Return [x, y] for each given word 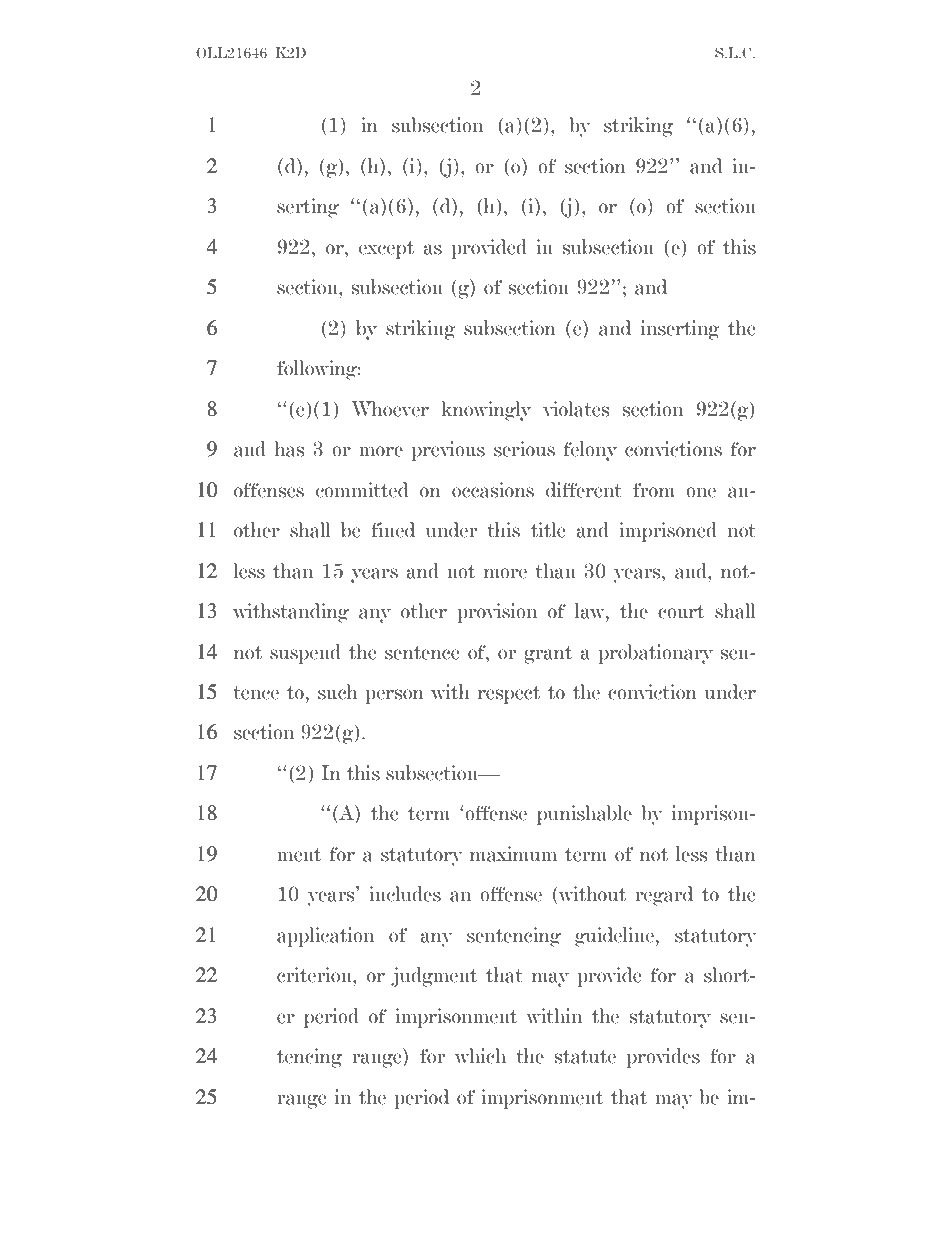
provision [497, 613]
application [325, 937]
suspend [305, 654]
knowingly [486, 411]
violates [576, 409]
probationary [656, 654]
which [480, 1056]
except [386, 250]
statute [585, 1057]
